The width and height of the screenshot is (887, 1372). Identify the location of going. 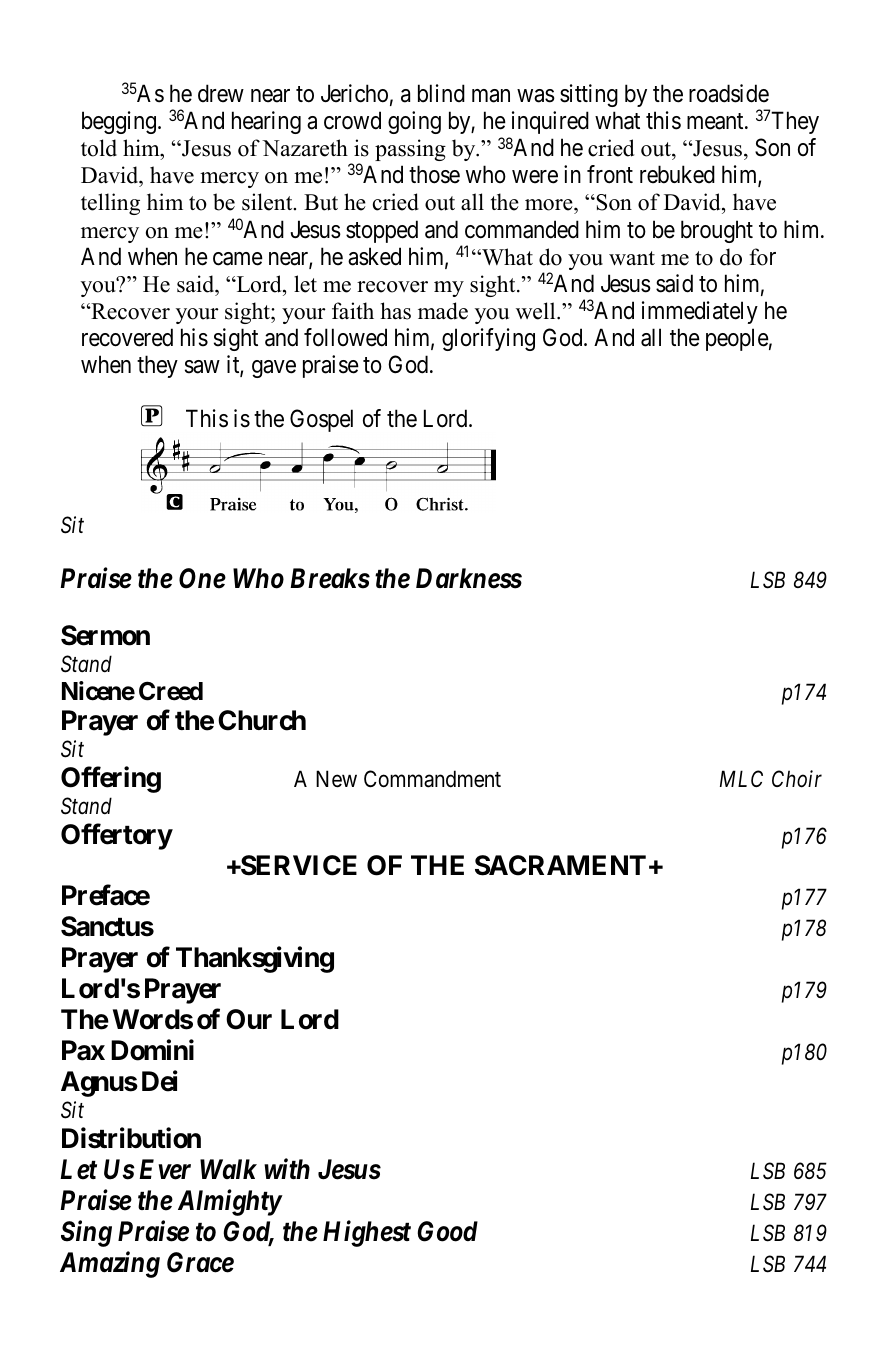
(414, 122).
